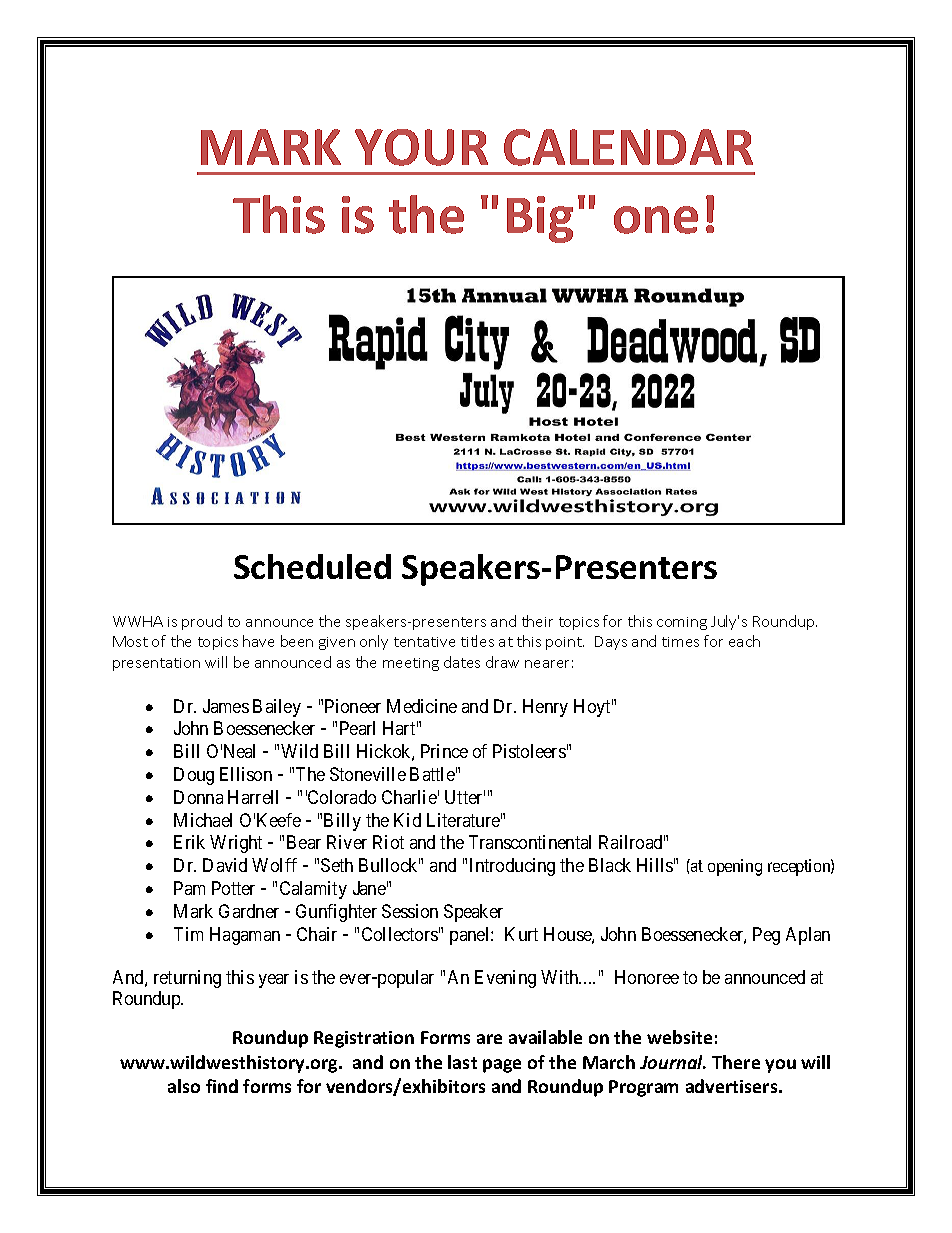 The image size is (952, 1233). I want to click on last, so click(462, 1062).
